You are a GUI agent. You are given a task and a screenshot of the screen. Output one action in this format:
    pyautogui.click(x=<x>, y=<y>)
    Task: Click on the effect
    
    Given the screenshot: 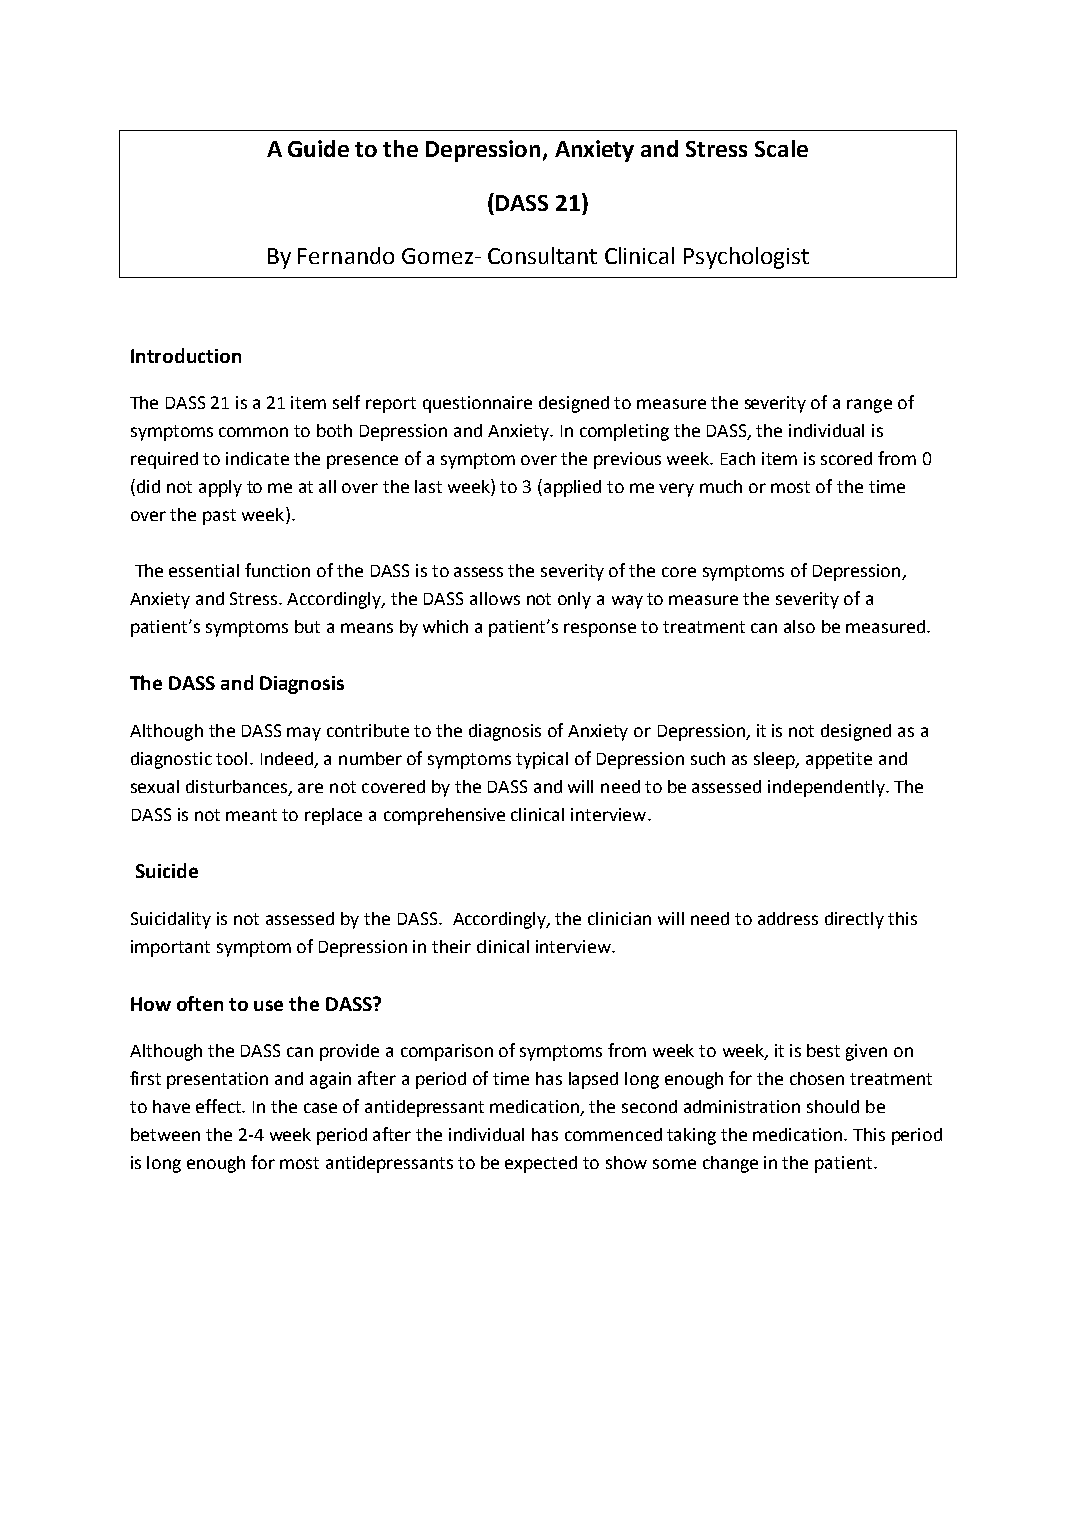 What is the action you would take?
    pyautogui.click(x=220, y=1106)
